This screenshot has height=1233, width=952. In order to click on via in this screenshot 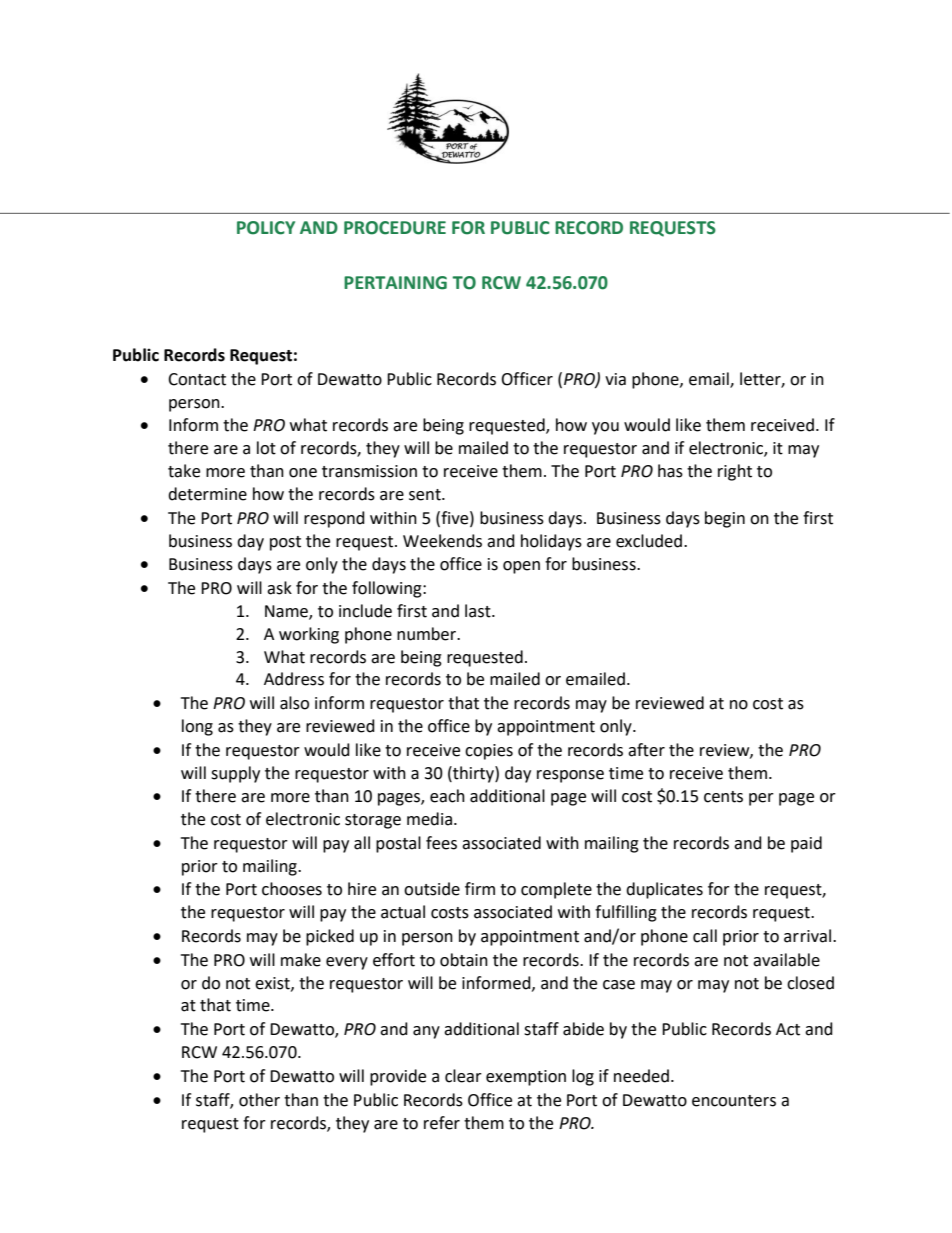, I will do `click(615, 379)`.
